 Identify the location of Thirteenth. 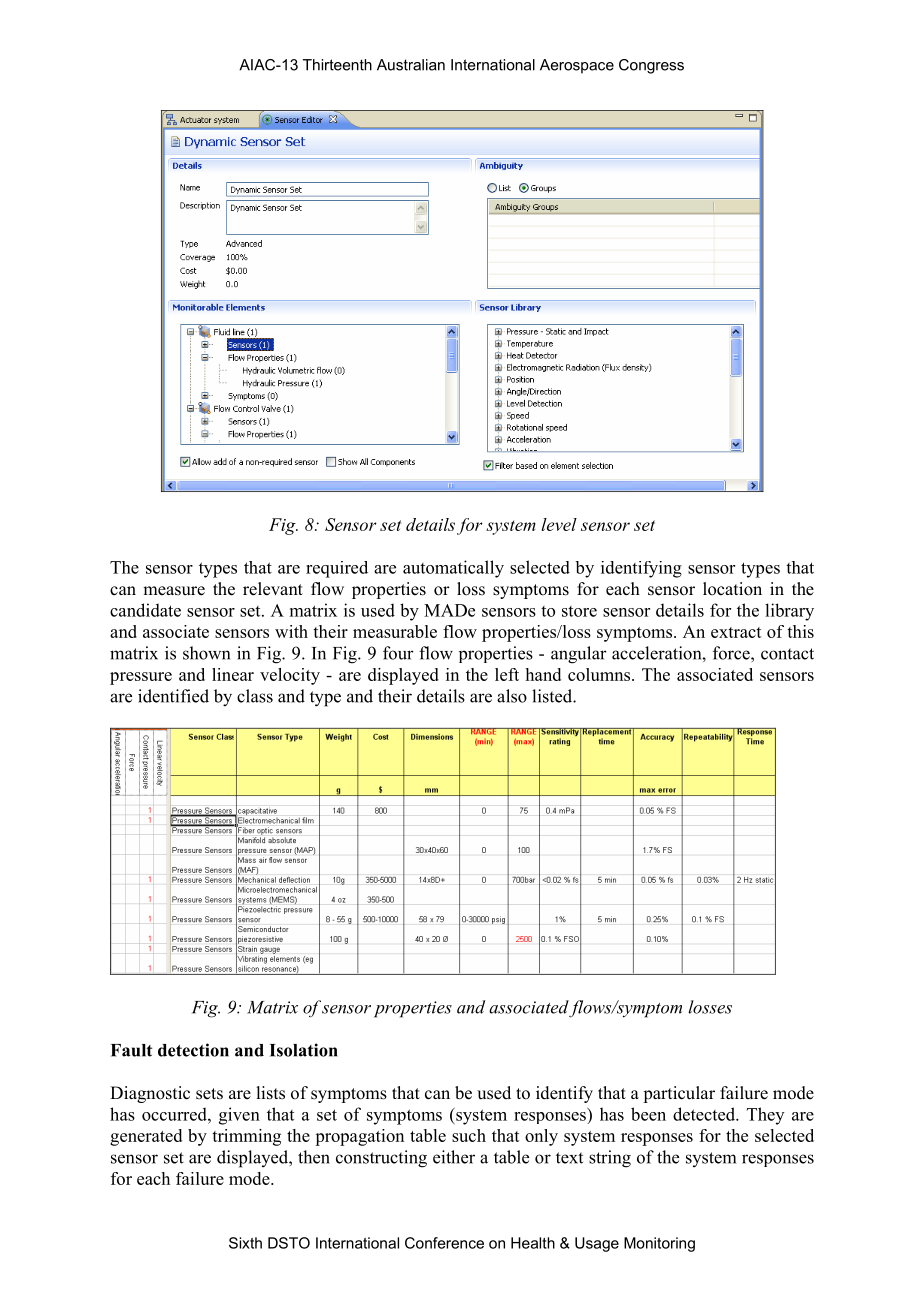
(337, 65).
